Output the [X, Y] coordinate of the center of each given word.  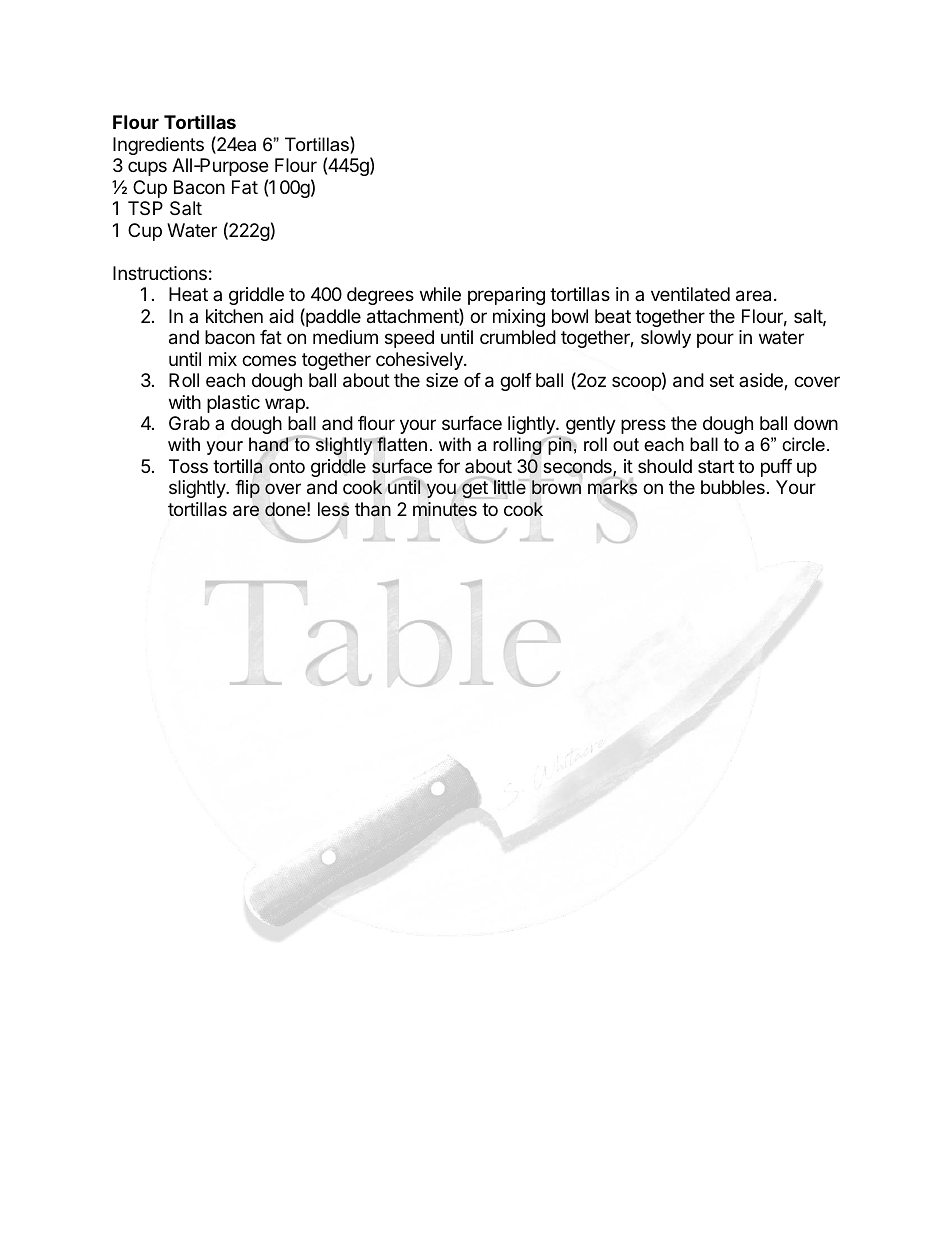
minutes [445, 509]
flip [247, 489]
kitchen [234, 316]
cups [147, 168]
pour [715, 340]
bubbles [733, 487]
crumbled [518, 337]
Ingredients [158, 146]
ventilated [690, 294]
